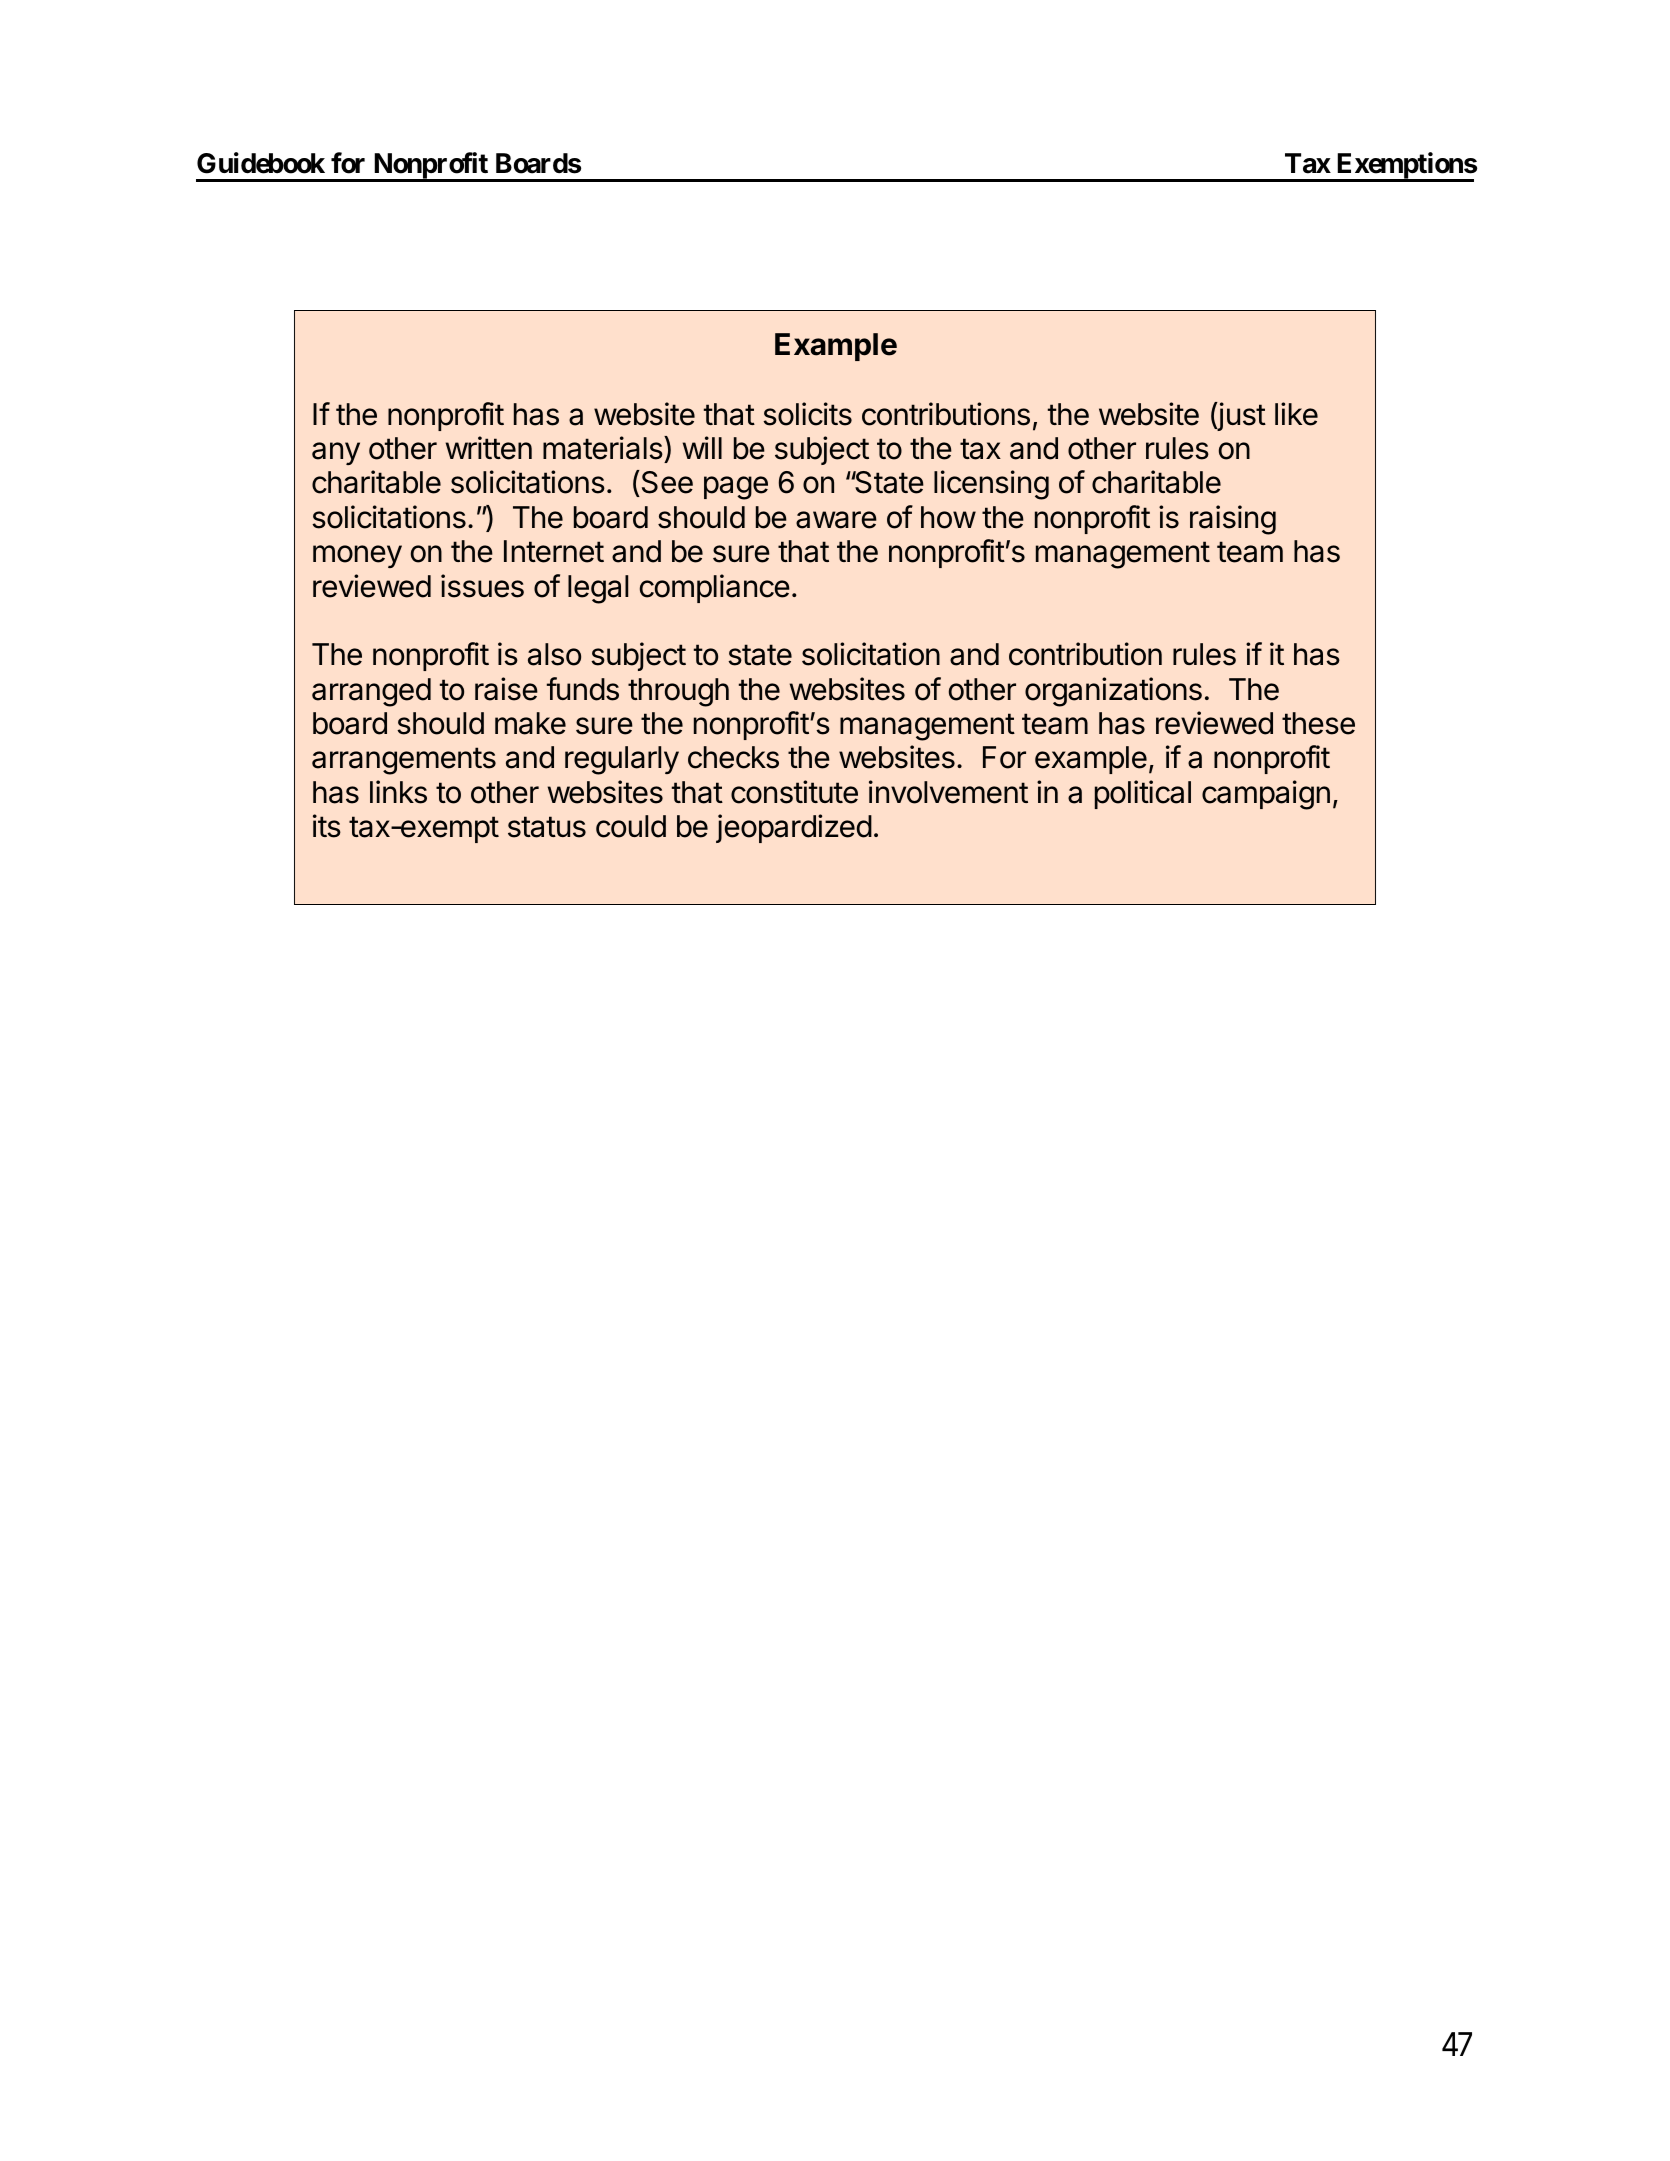 The width and height of the screenshot is (1670, 2161). I want to click on money, so click(357, 556).
